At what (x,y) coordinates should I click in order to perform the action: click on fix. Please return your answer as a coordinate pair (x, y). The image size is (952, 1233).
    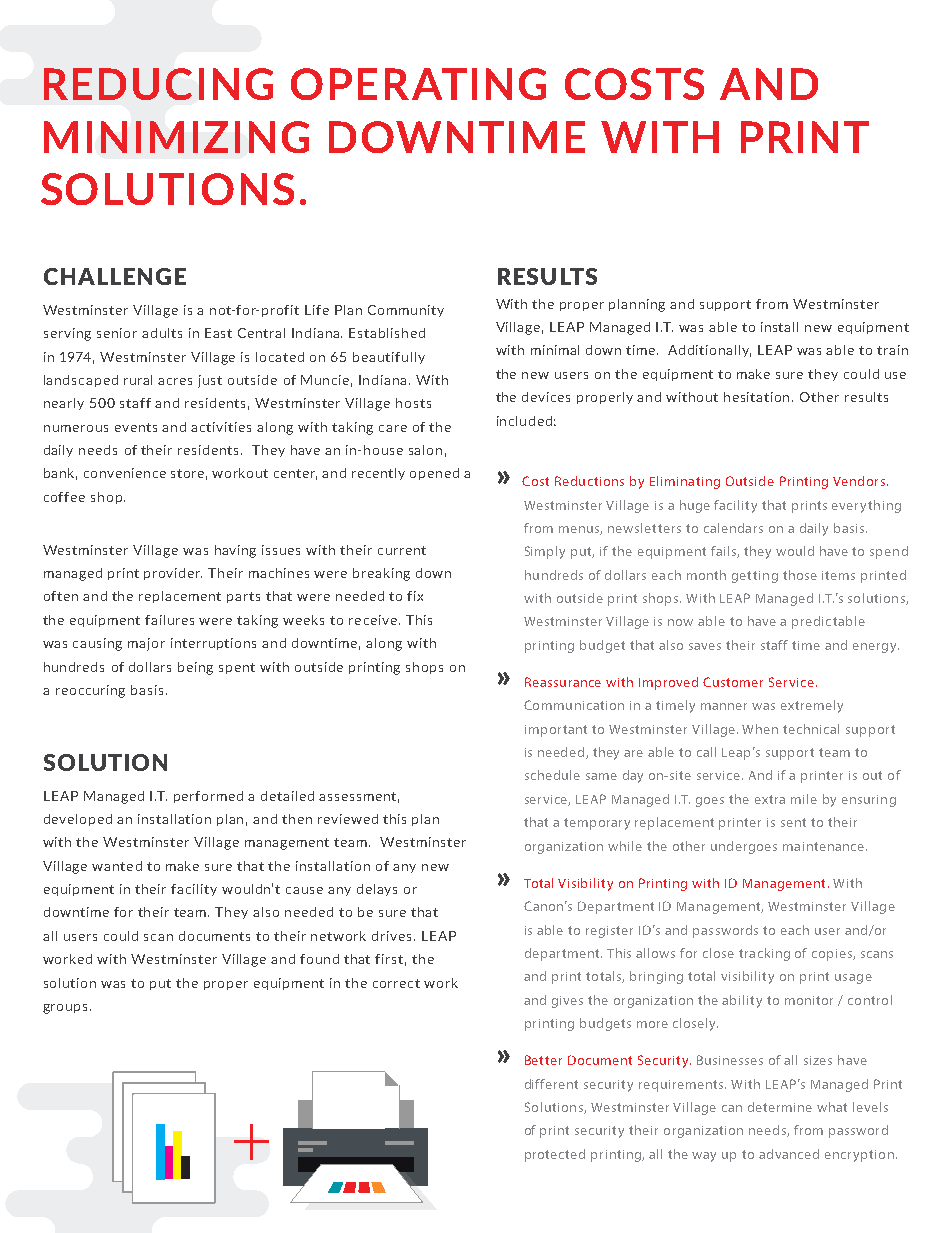
    Looking at the image, I should click on (415, 596).
